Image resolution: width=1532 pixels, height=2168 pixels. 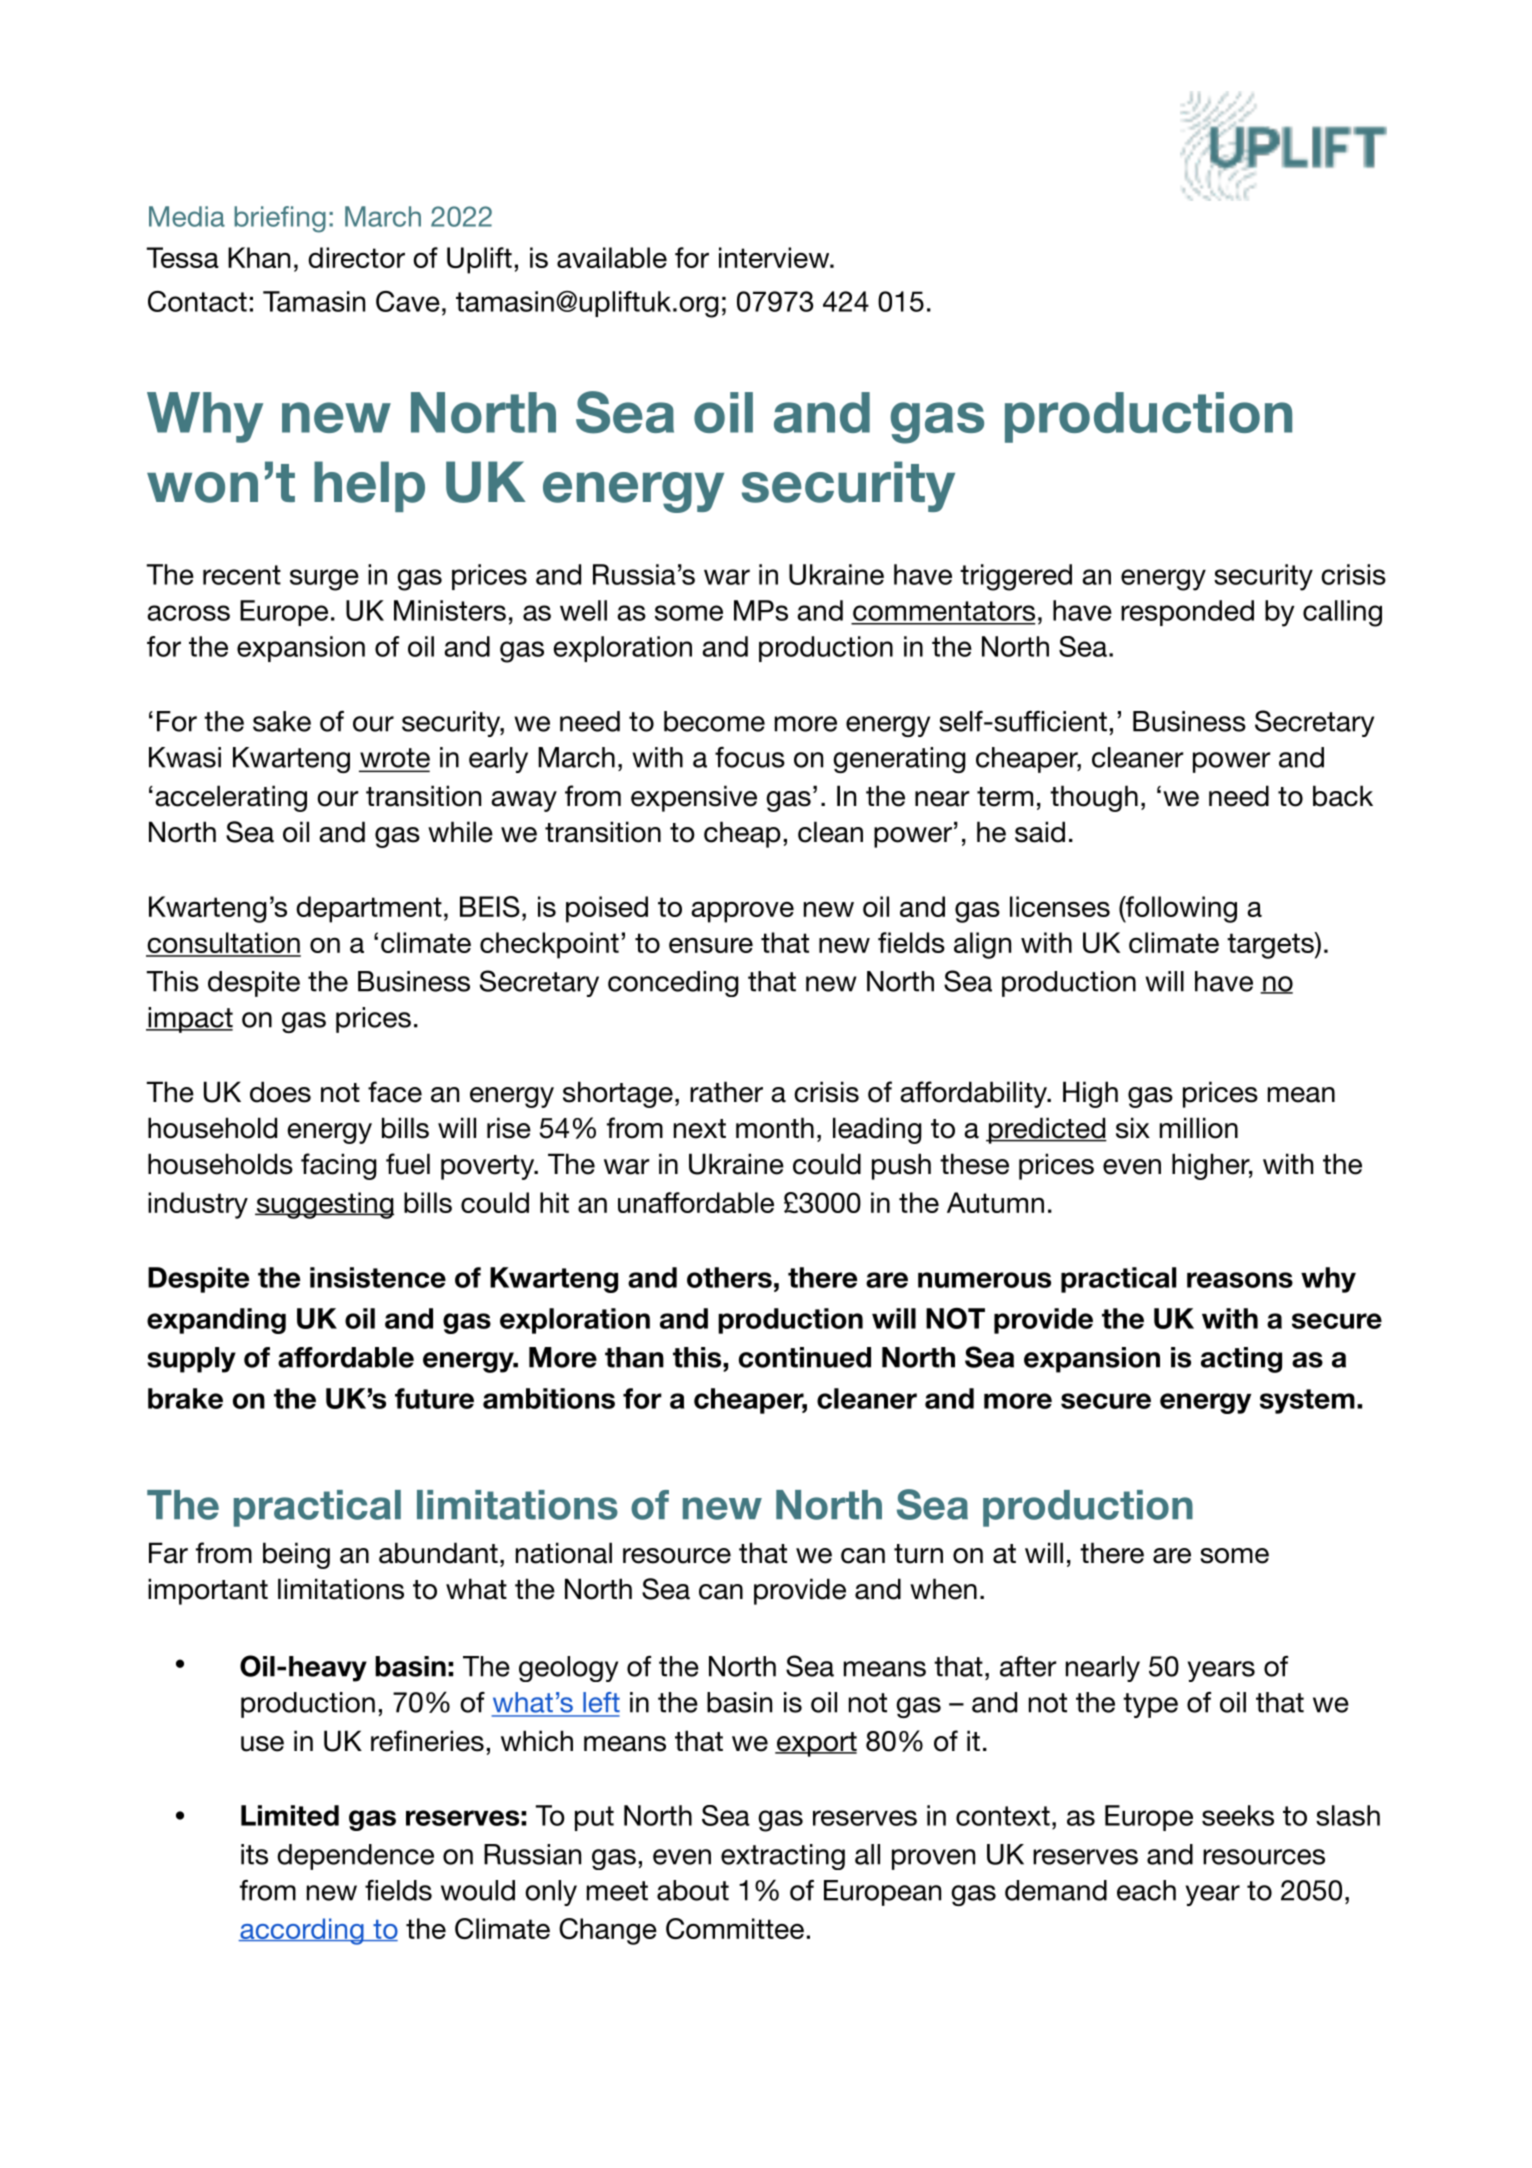 What do you see at coordinates (612, 257) in the screenshot?
I see `available` at bounding box center [612, 257].
